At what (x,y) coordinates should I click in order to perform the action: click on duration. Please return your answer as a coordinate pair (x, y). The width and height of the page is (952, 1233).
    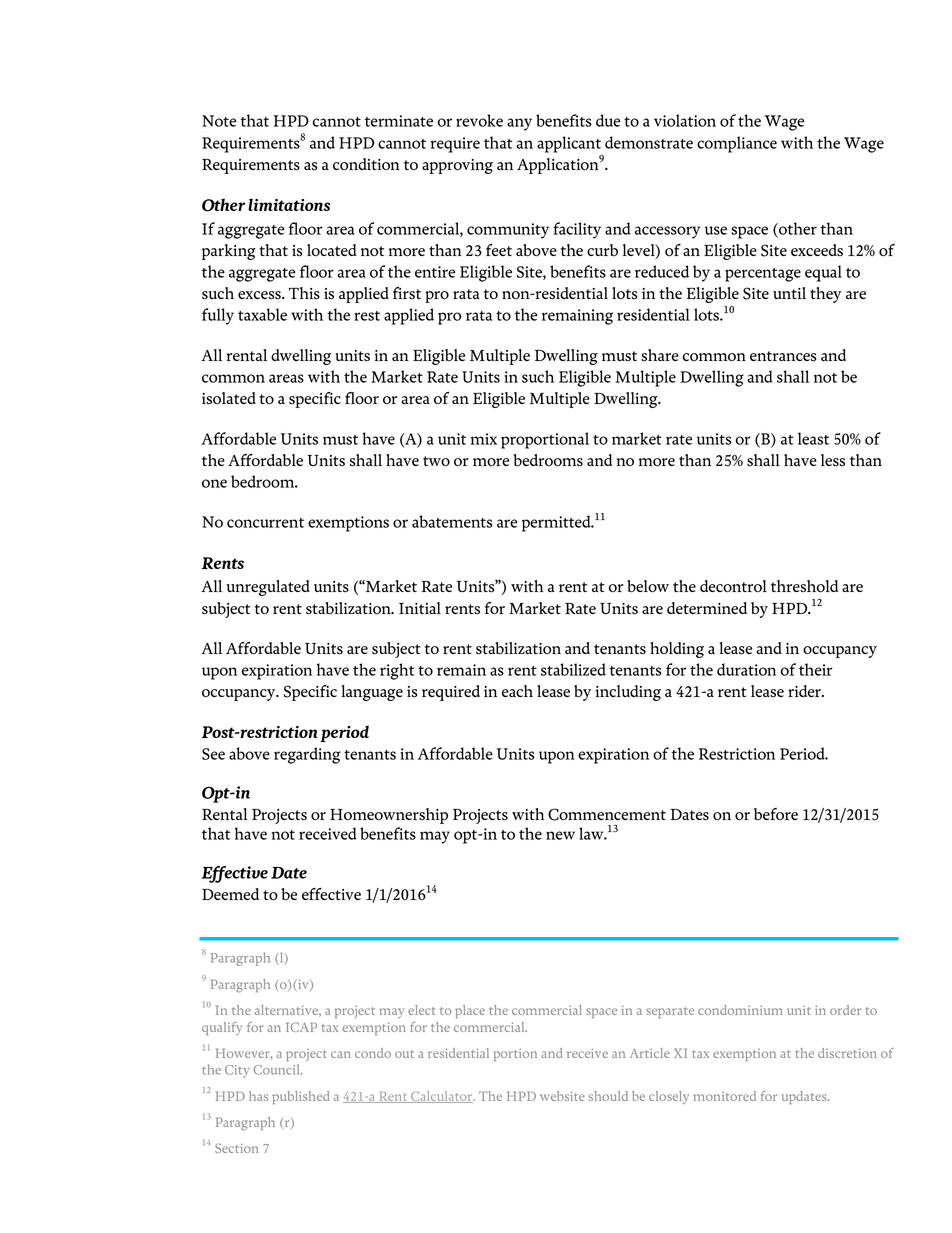
    Looking at the image, I should click on (746, 669).
